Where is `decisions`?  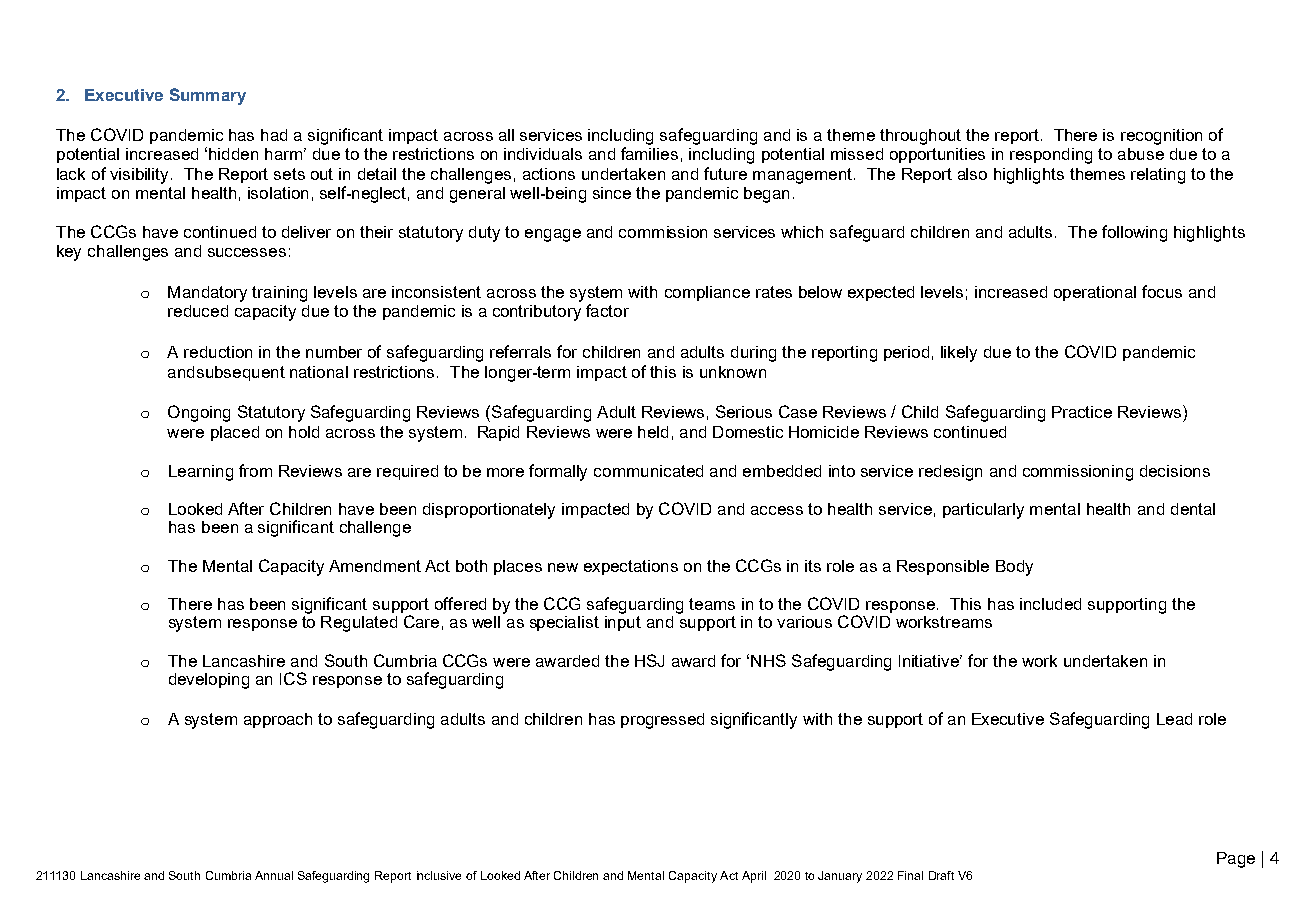 decisions is located at coordinates (1175, 471).
